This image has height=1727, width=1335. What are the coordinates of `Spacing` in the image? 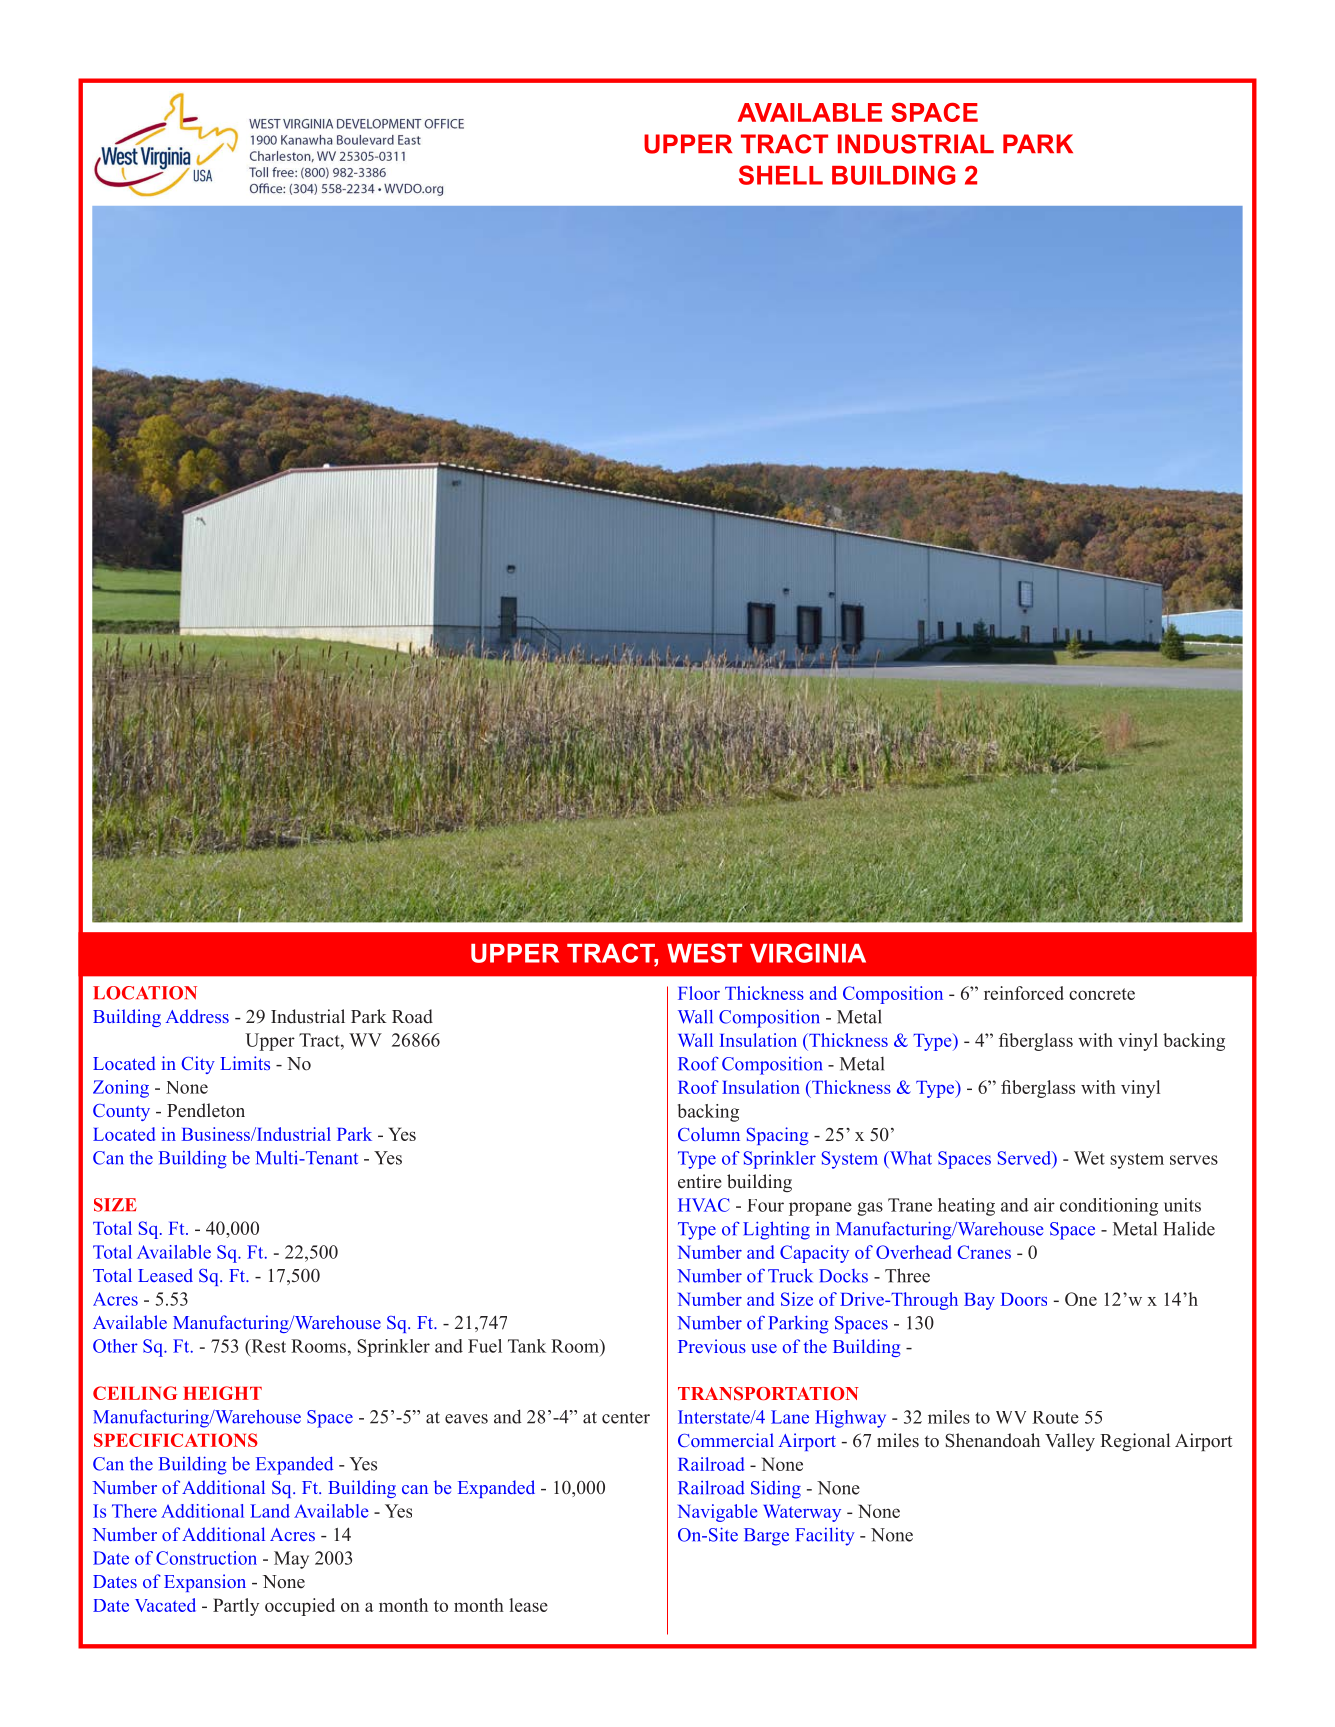 It's located at (777, 1136).
